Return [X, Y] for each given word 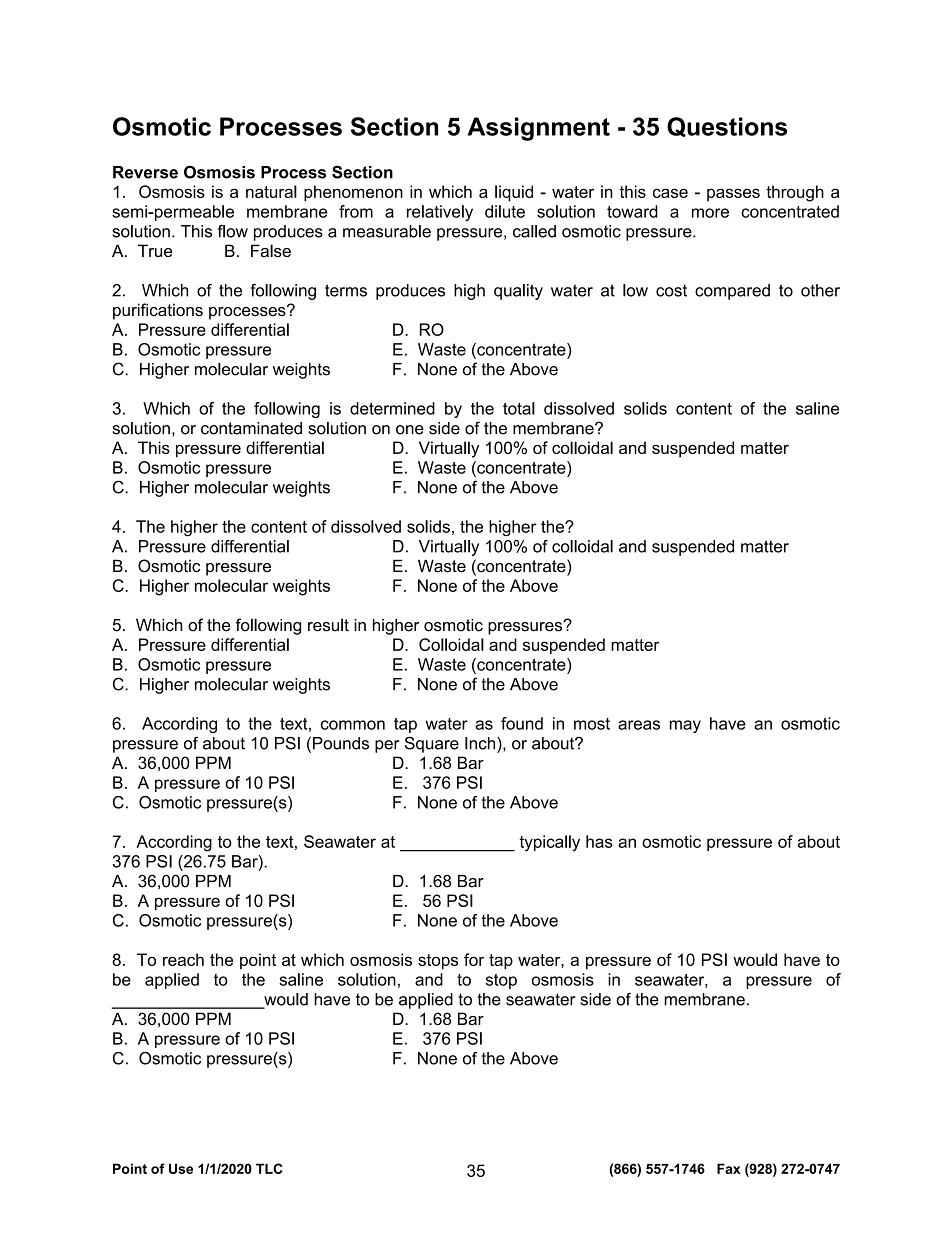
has [599, 841]
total [519, 408]
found [522, 723]
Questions [727, 127]
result [328, 625]
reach [183, 959]
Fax [729, 1168]
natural [271, 191]
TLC [269, 1168]
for [474, 959]
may [685, 726]
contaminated [251, 428]
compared [732, 292]
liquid [514, 193]
